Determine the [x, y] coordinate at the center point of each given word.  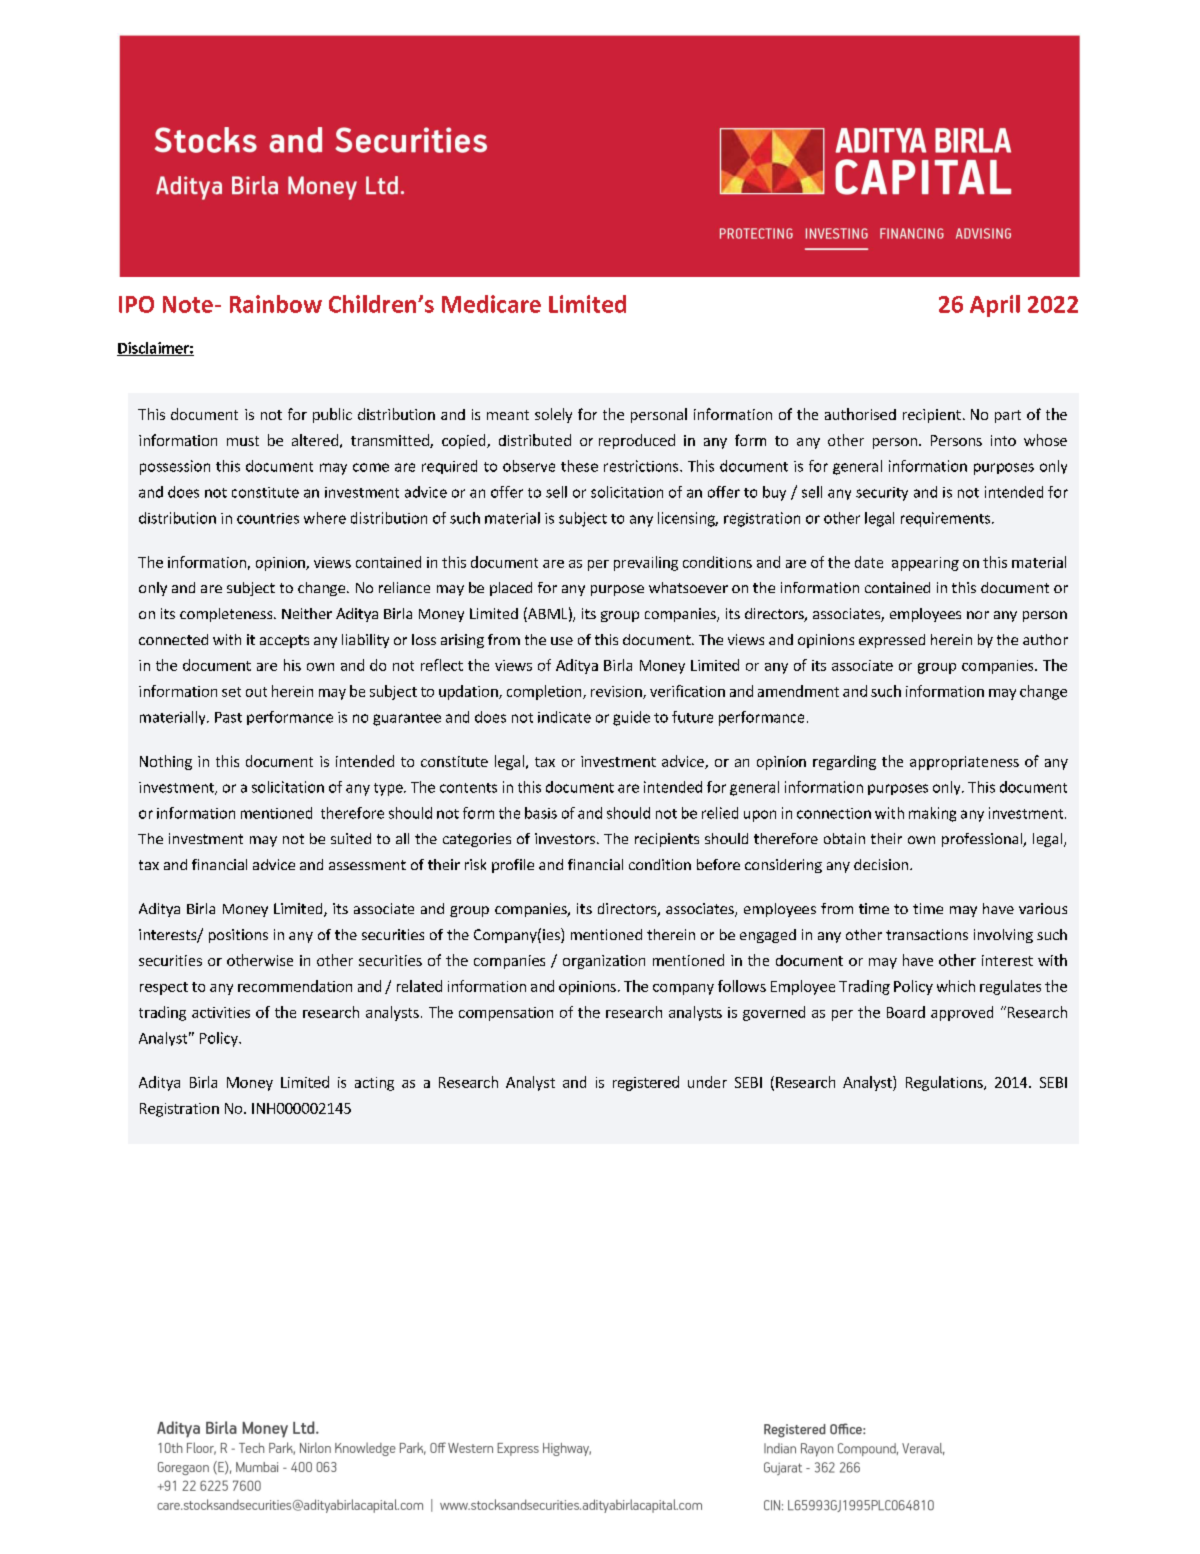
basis [541, 813]
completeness [227, 615]
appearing [925, 564]
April [995, 306]
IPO [136, 304]
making [932, 814]
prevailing [646, 563]
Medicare [491, 304]
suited [351, 838]
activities [221, 1012]
